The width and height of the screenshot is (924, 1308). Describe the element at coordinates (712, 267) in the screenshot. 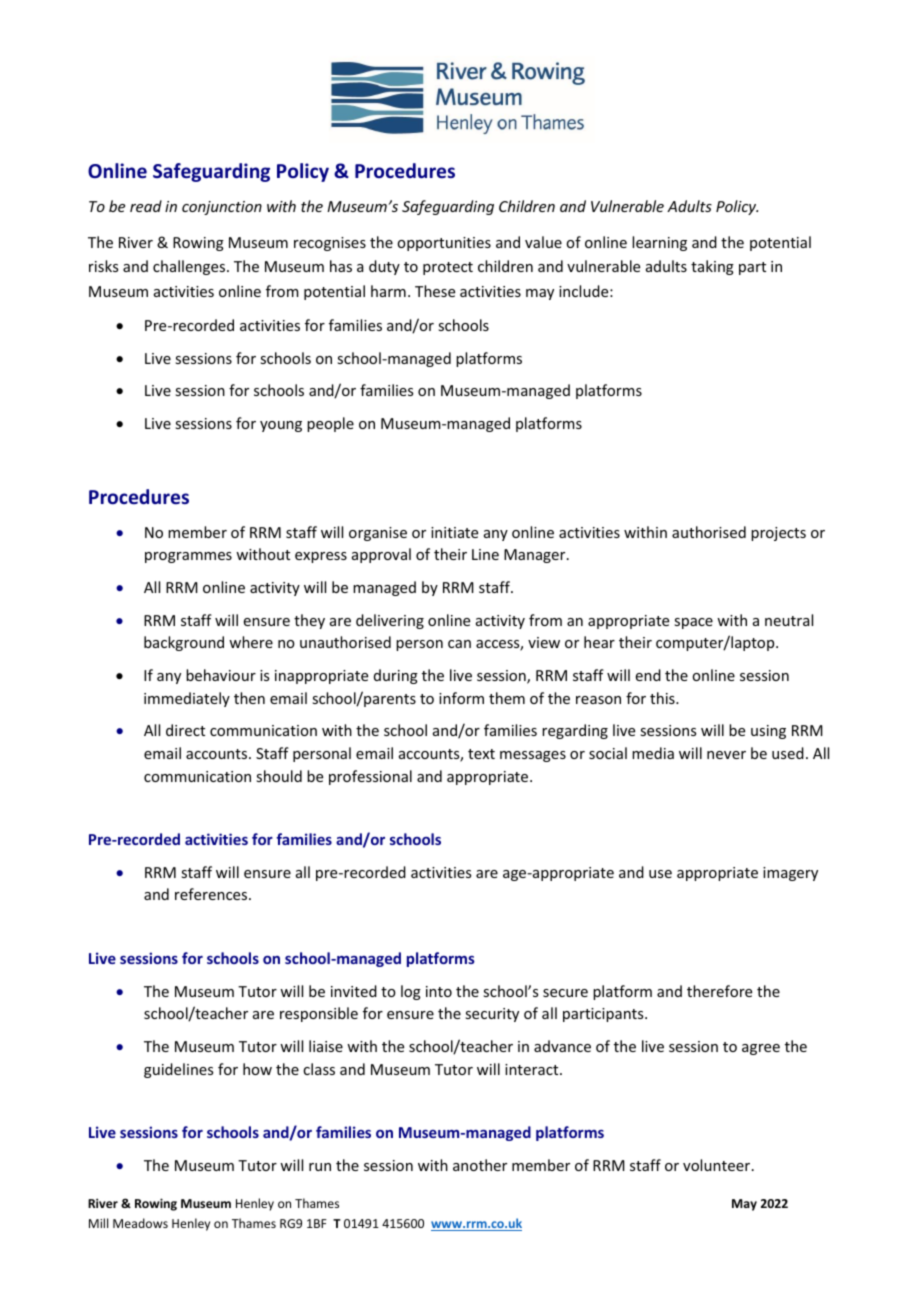

I see `taking` at that location.
